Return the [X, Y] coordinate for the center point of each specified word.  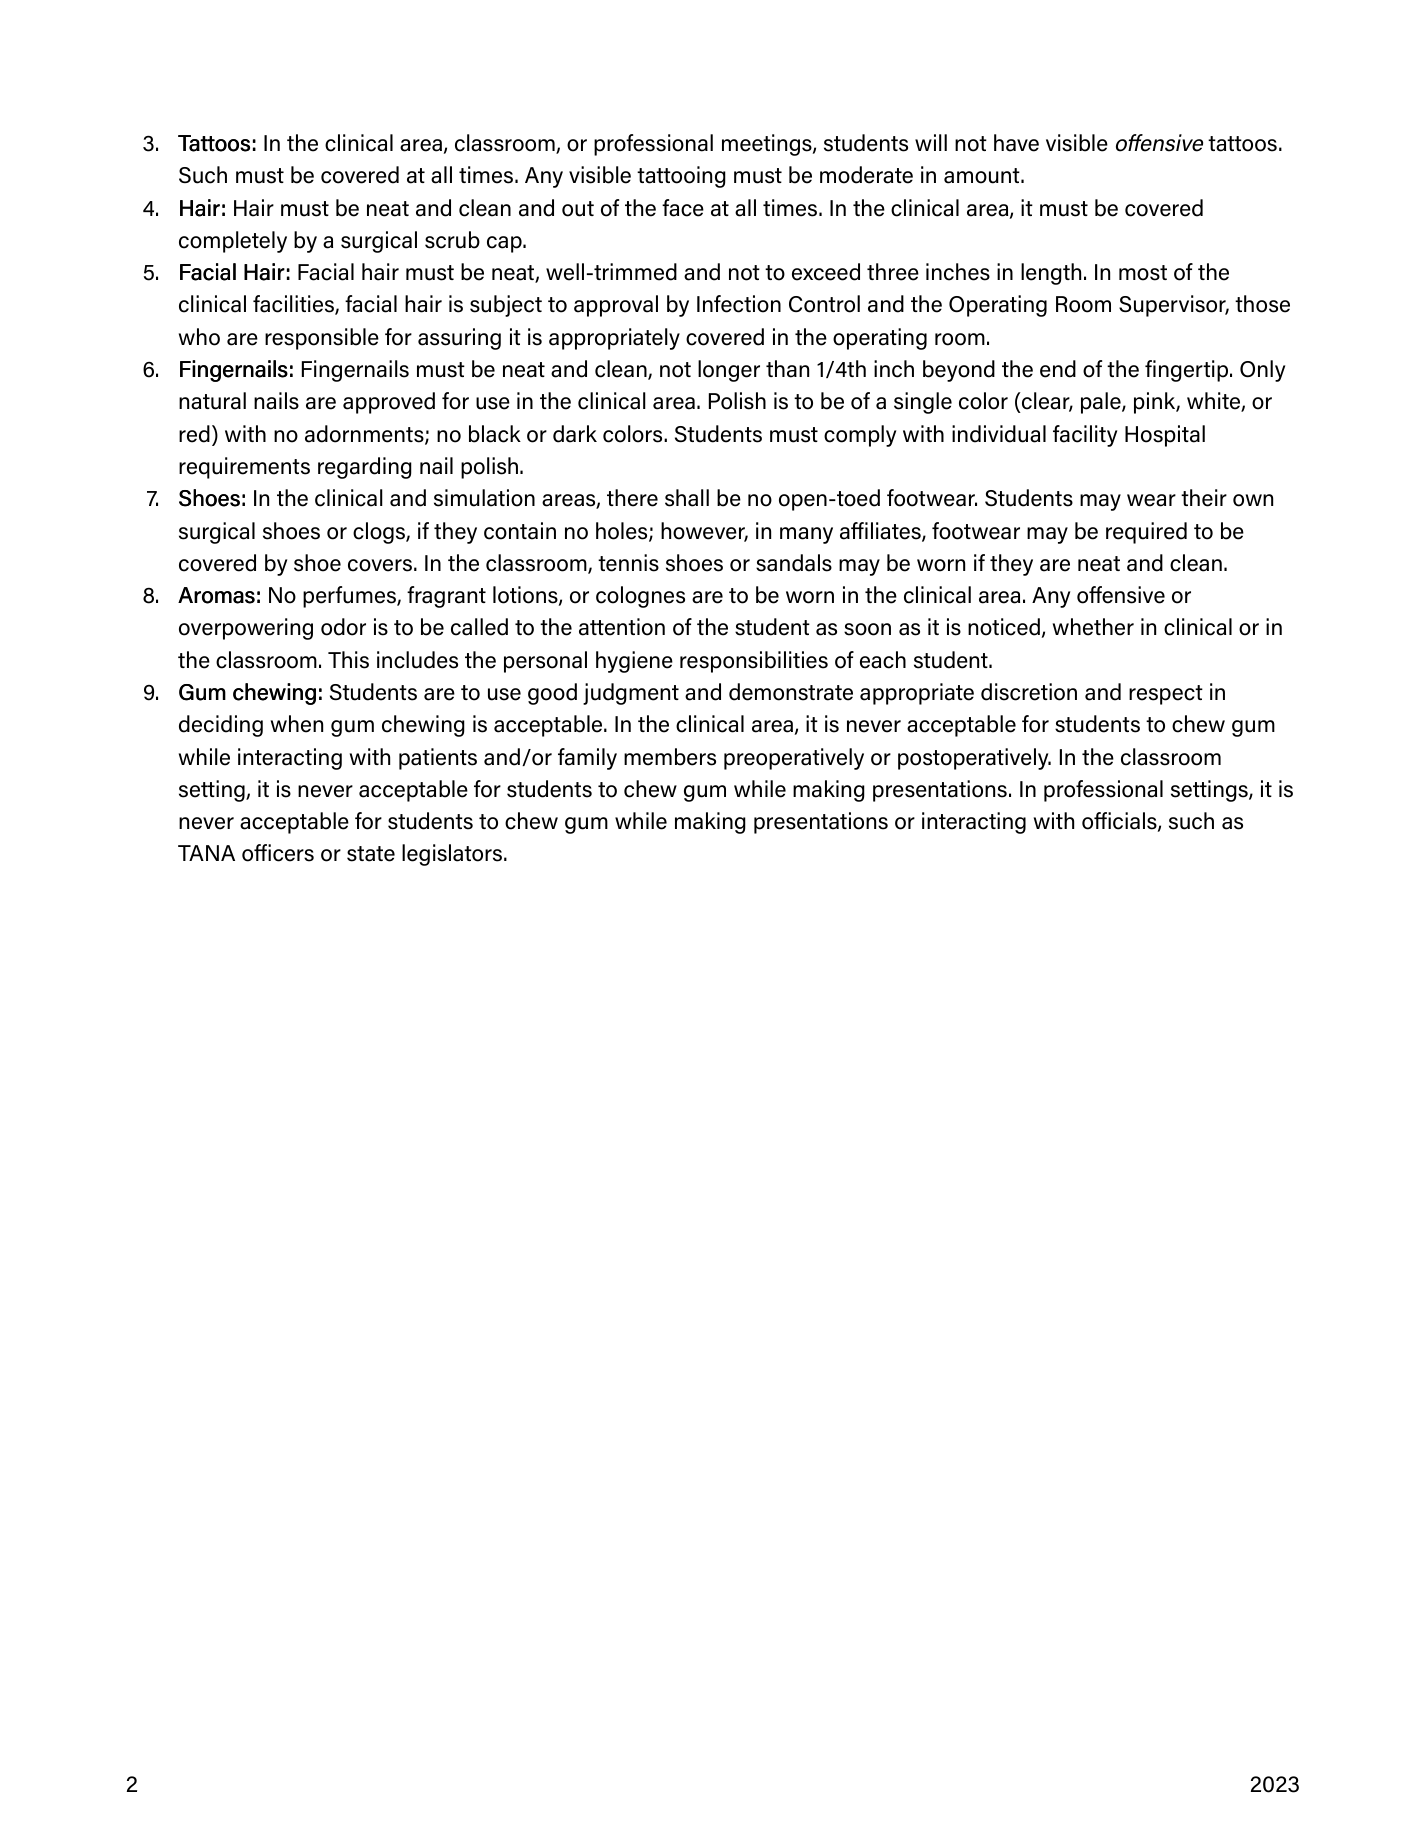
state [371, 854]
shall [687, 498]
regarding [365, 468]
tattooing [681, 177]
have [1016, 143]
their [1204, 498]
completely [233, 242]
